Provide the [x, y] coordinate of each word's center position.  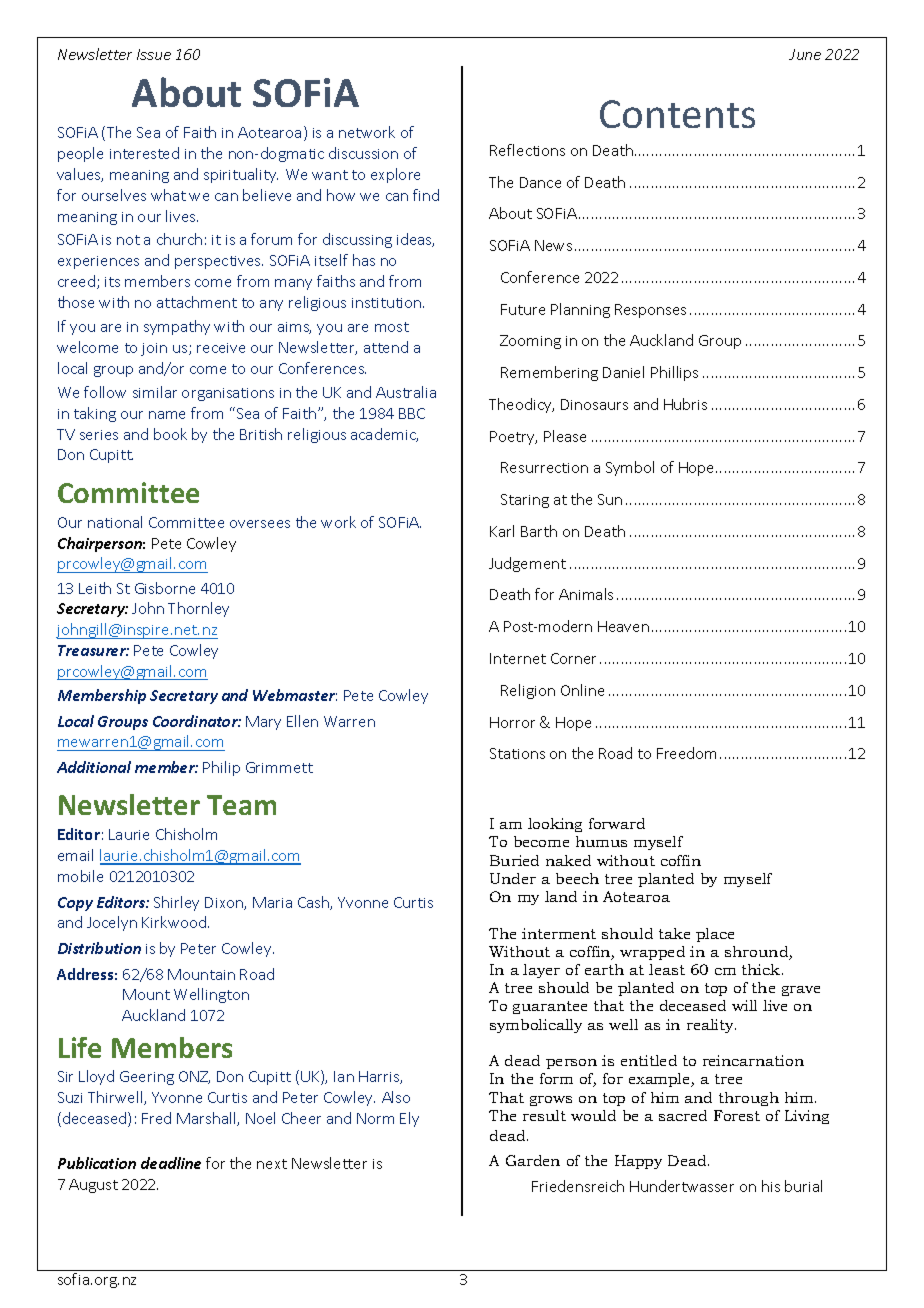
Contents [677, 114]
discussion [363, 153]
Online [582, 690]
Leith [95, 588]
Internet [518, 658]
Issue [154, 54]
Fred [156, 1118]
